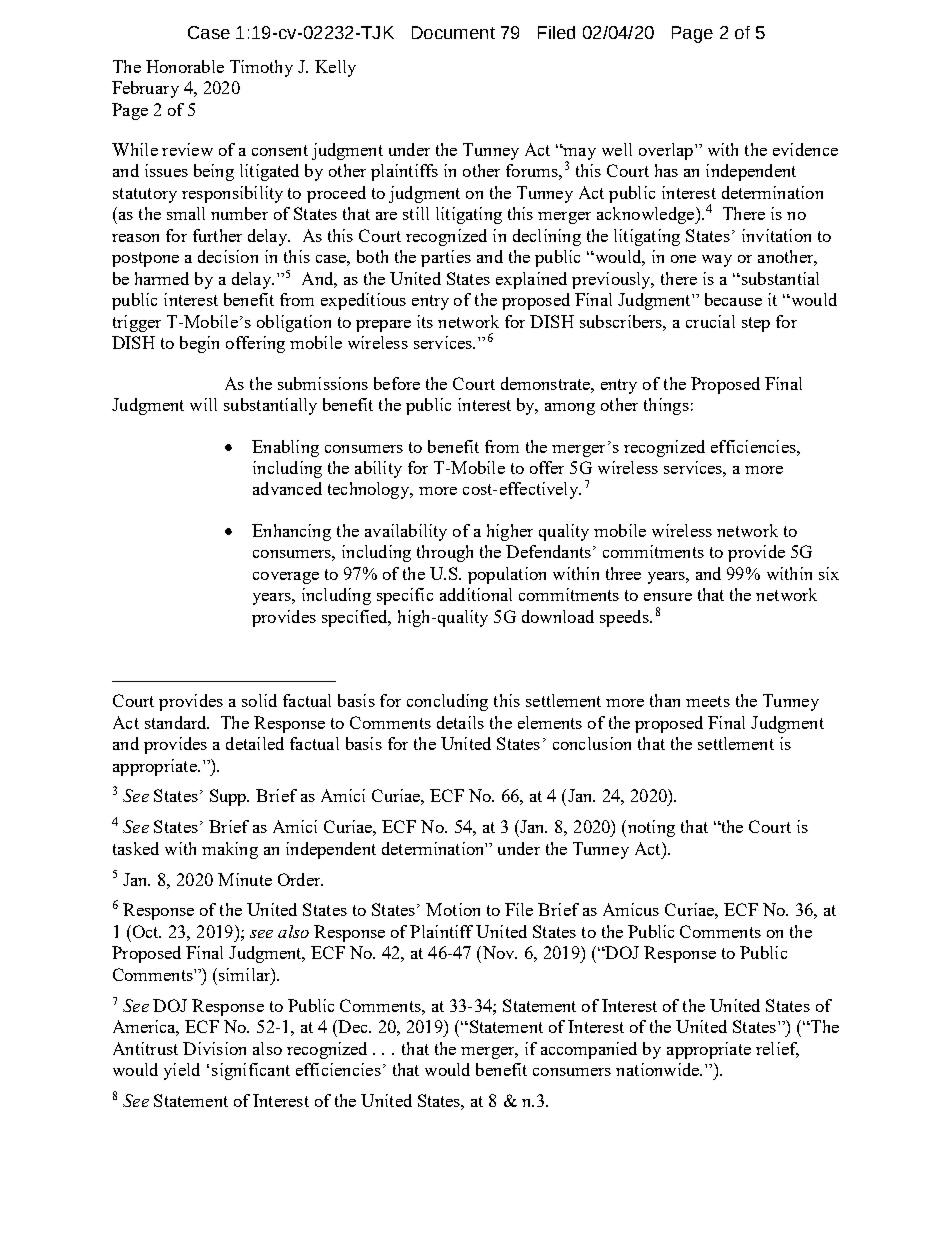 Image resolution: width=952 pixels, height=1233 pixels. I want to click on coverage, so click(286, 578).
